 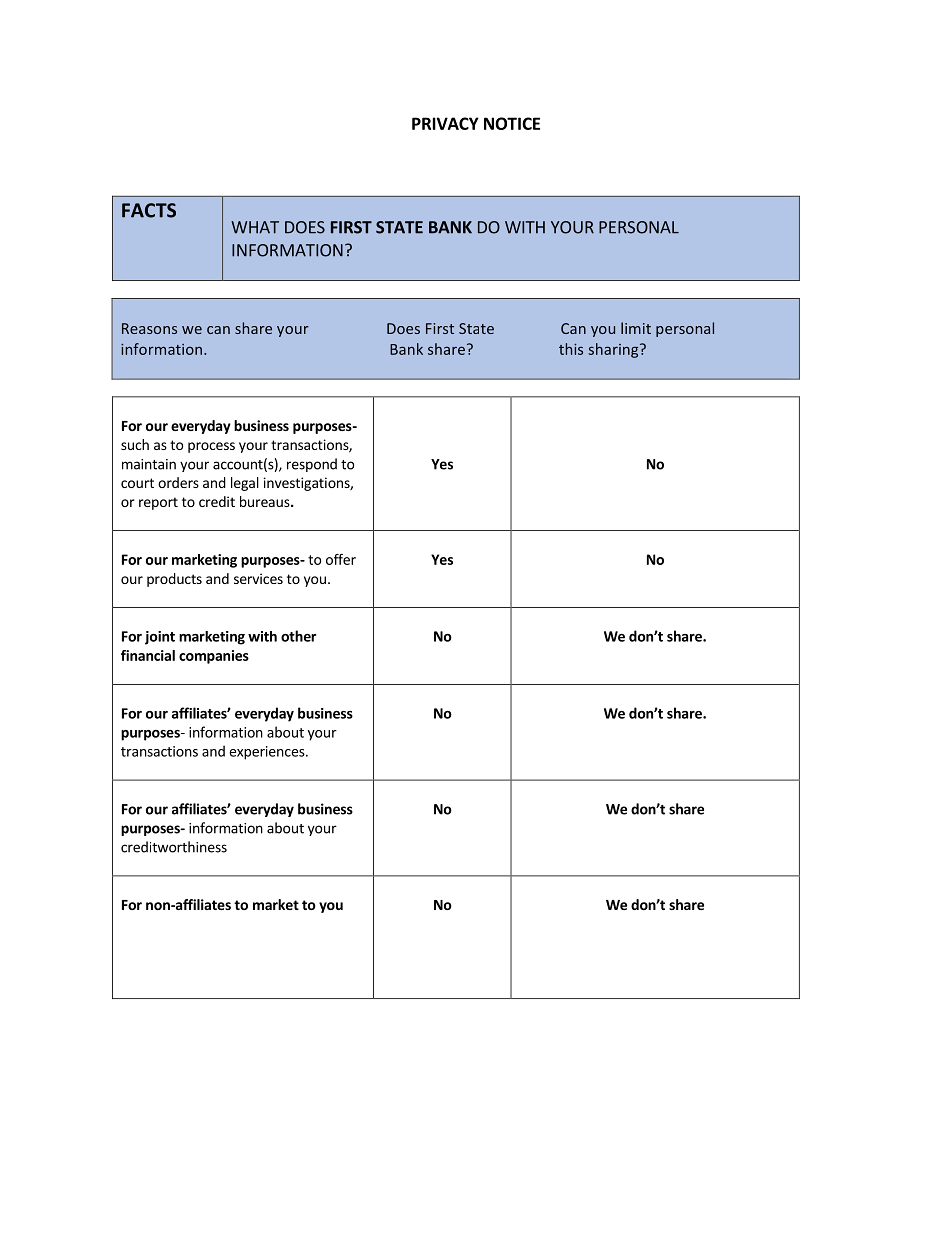 I want to click on NOTICE, so click(x=512, y=123).
